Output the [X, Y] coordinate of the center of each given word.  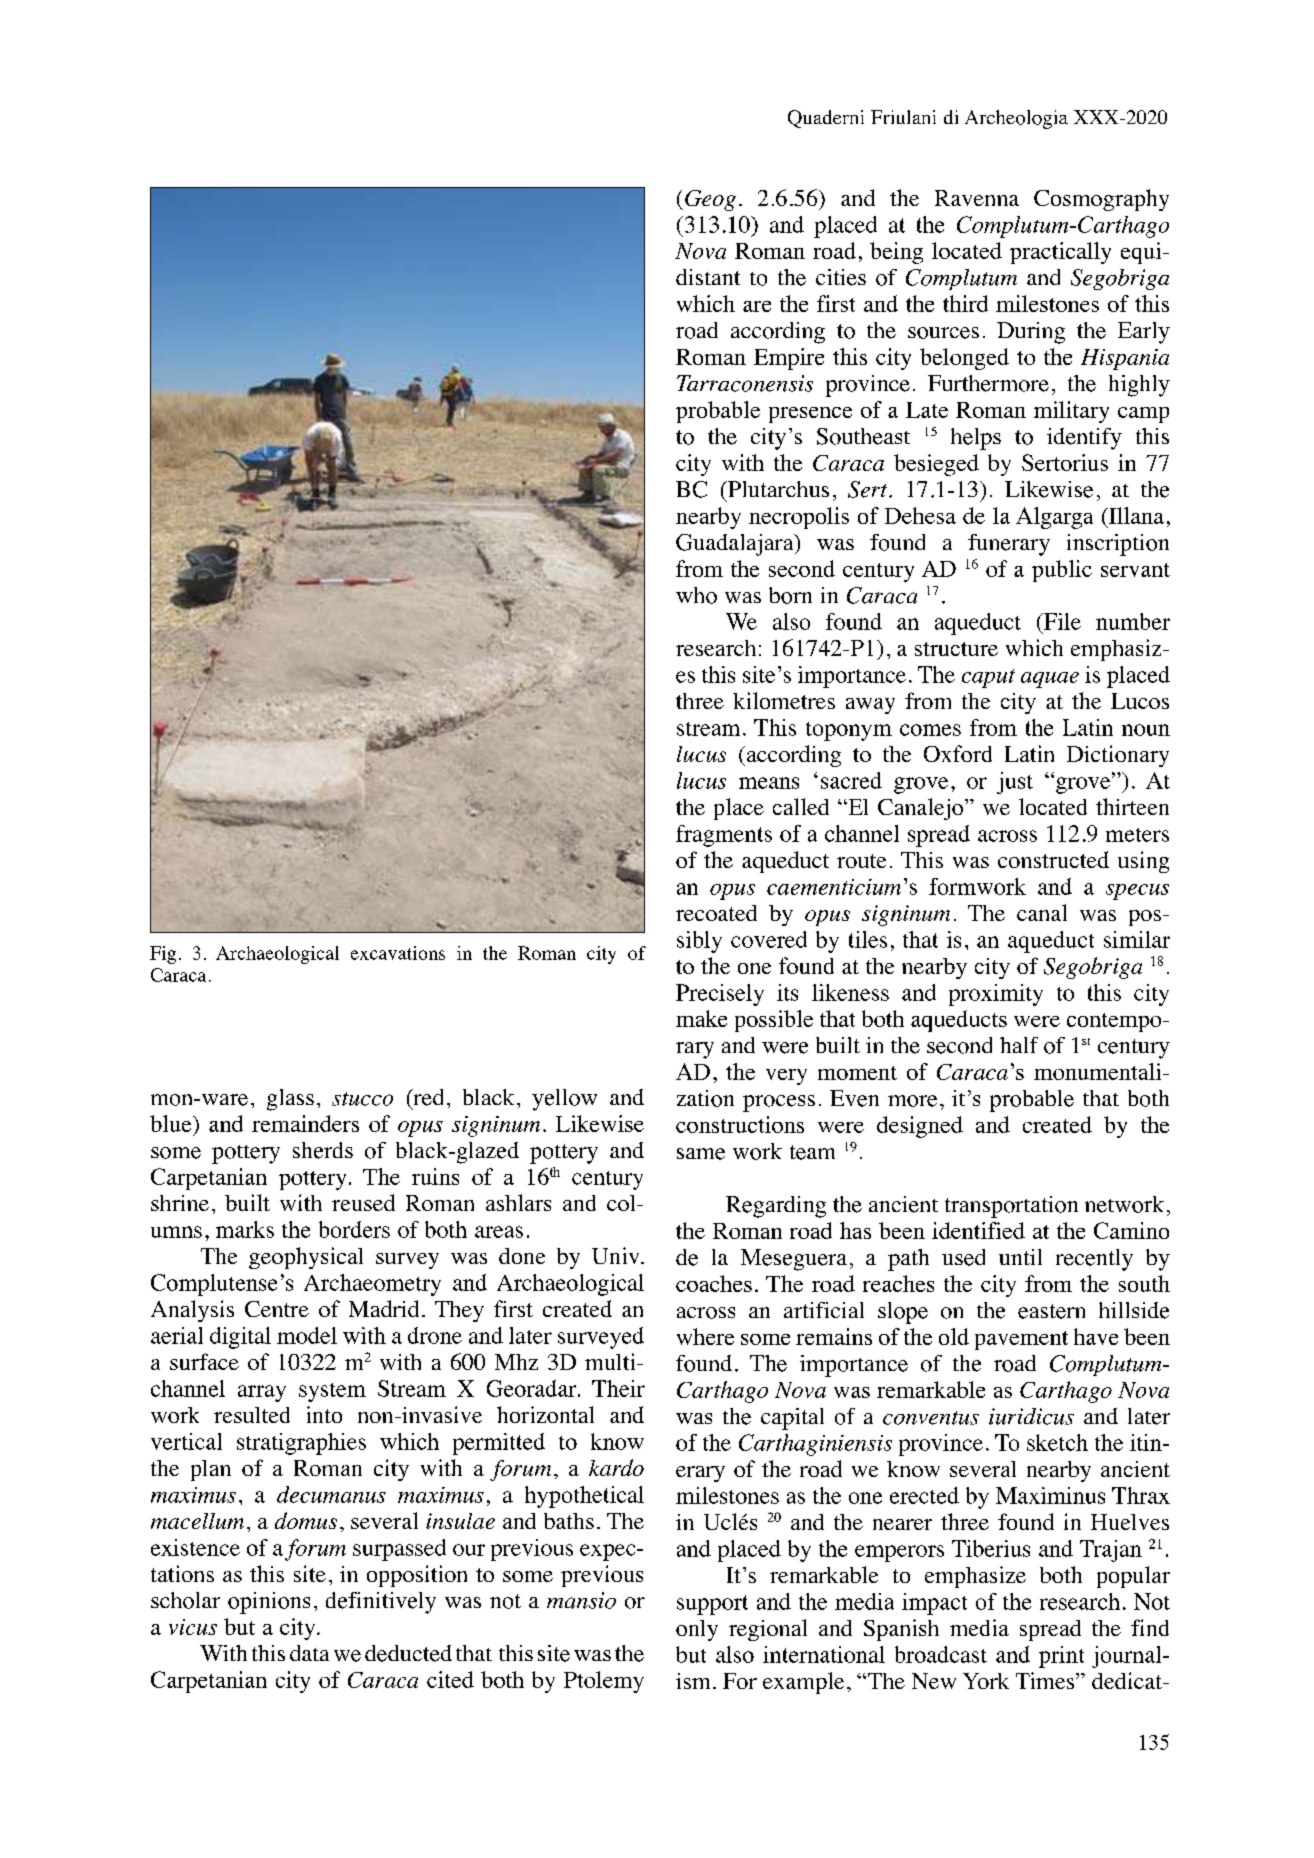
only [697, 1630]
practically [1060, 253]
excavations [398, 953]
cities [841, 277]
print [1061, 1657]
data [309, 1653]
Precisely [720, 995]
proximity [996, 995]
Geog [710, 200]
